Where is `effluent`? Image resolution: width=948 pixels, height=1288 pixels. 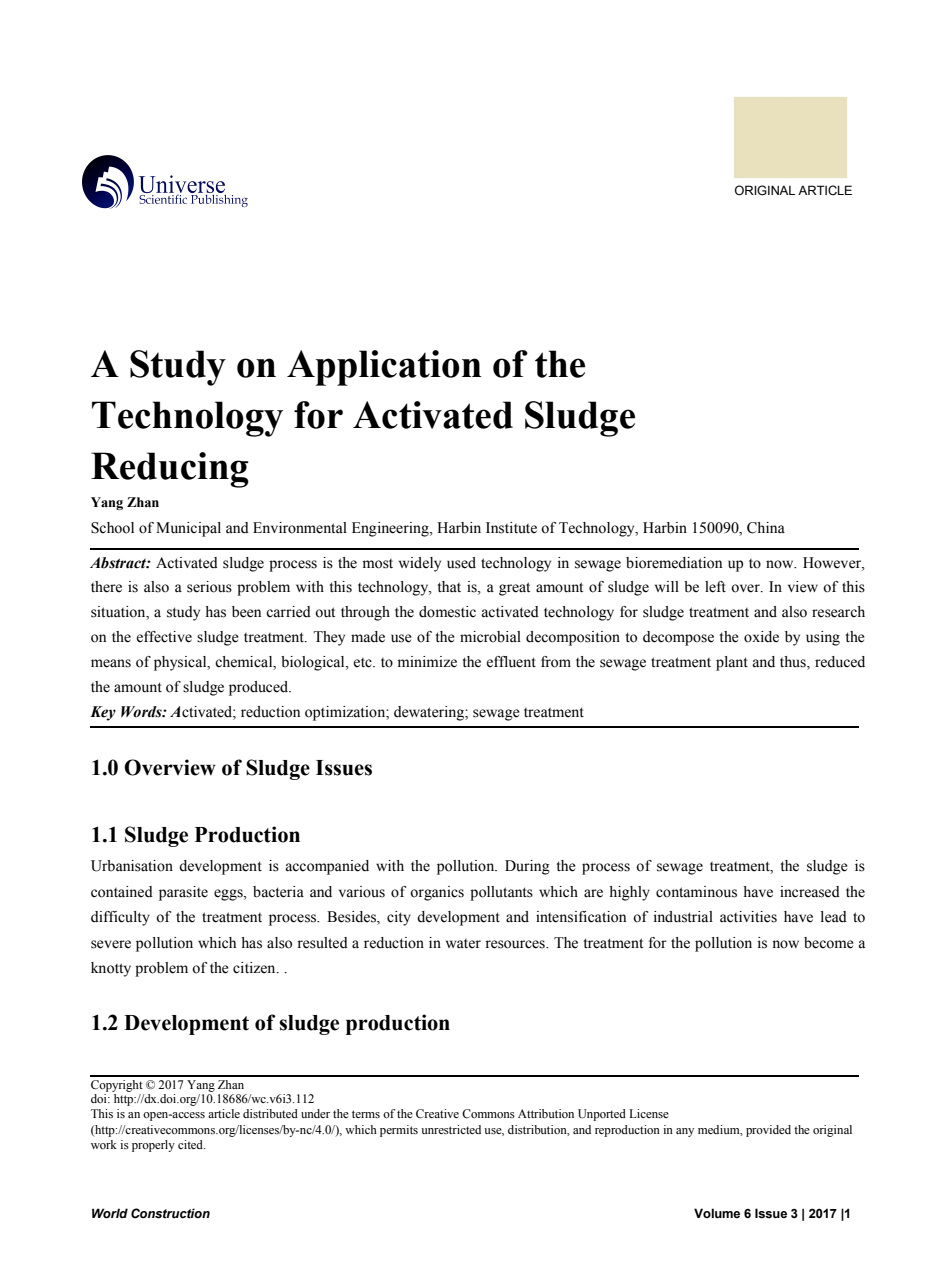
effluent is located at coordinates (511, 662).
